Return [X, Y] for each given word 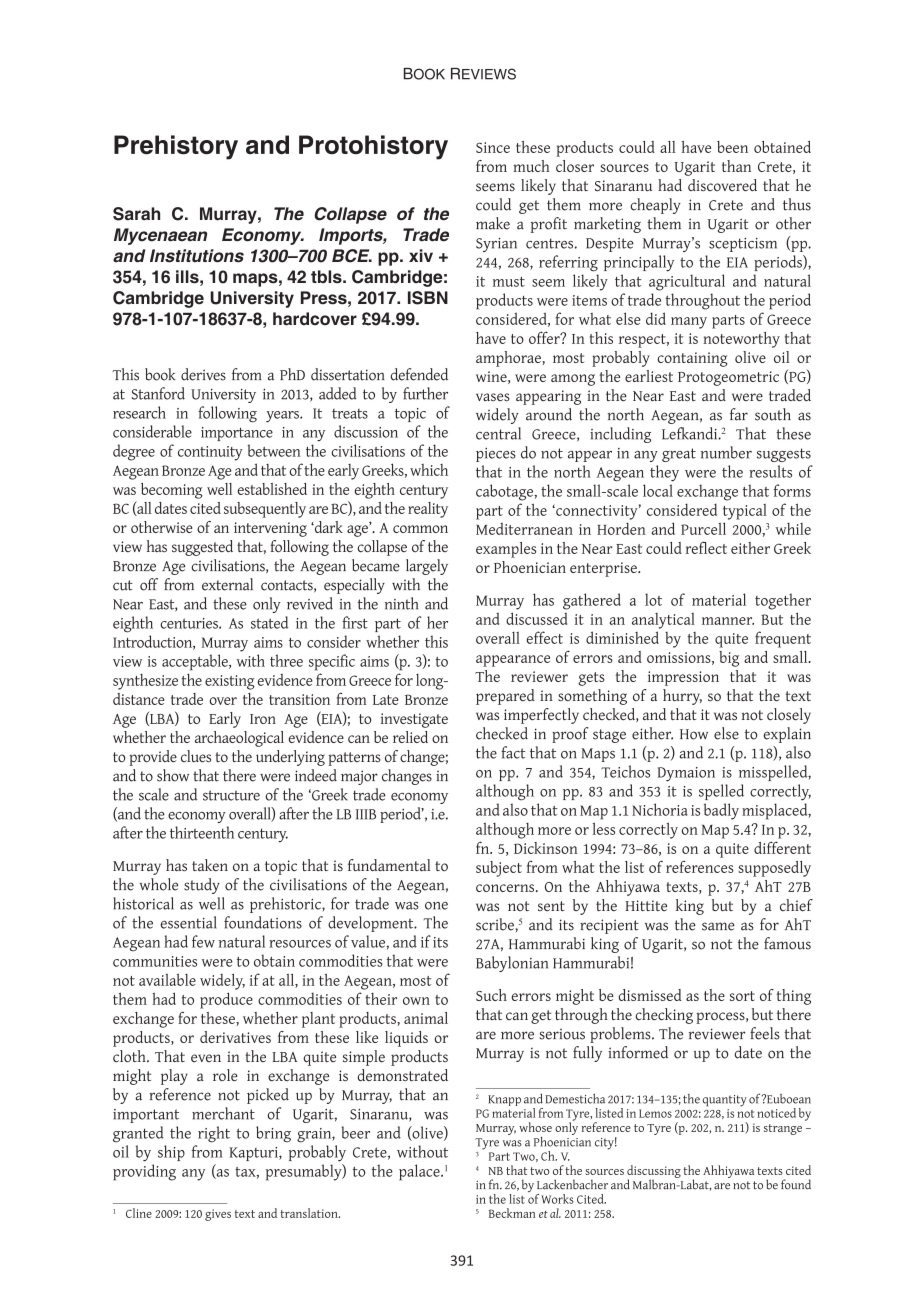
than [736, 166]
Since [493, 147]
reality [428, 510]
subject [499, 869]
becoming [172, 491]
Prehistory [176, 147]
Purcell [703, 528]
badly [721, 811]
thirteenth [202, 832]
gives [218, 1215]
